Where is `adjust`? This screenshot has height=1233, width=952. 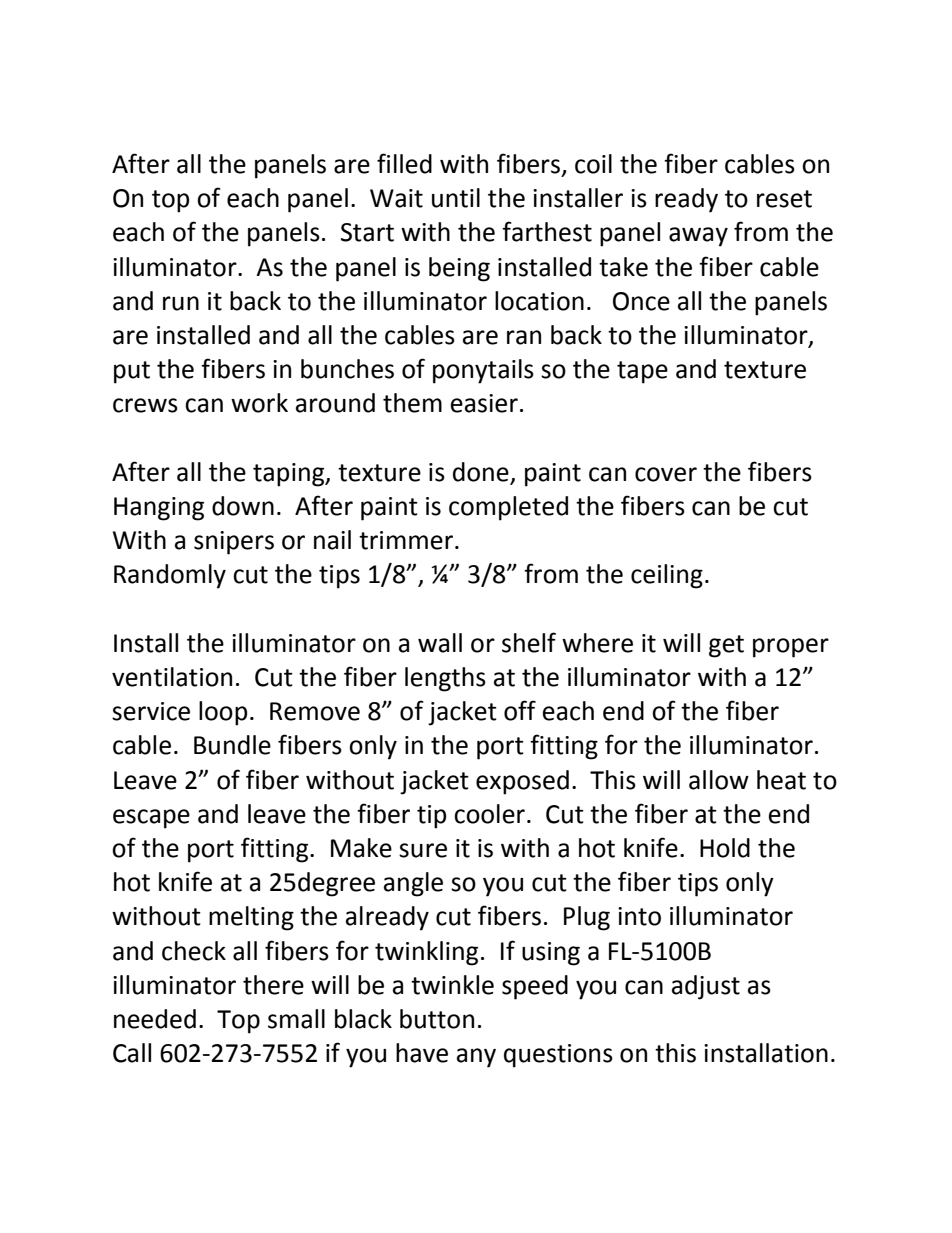
adjust is located at coordinates (706, 987).
